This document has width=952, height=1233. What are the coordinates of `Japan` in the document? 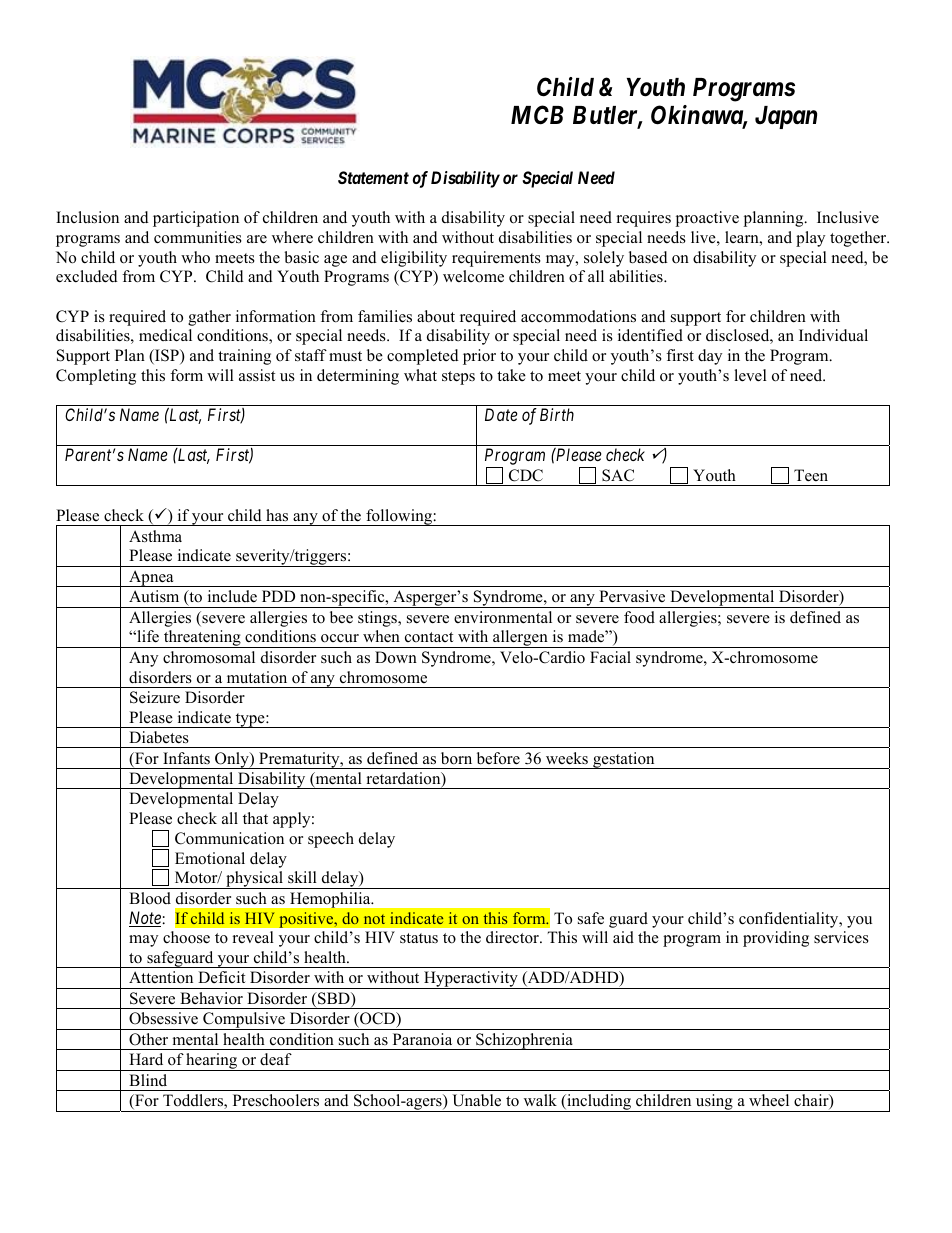 It's located at (786, 117).
